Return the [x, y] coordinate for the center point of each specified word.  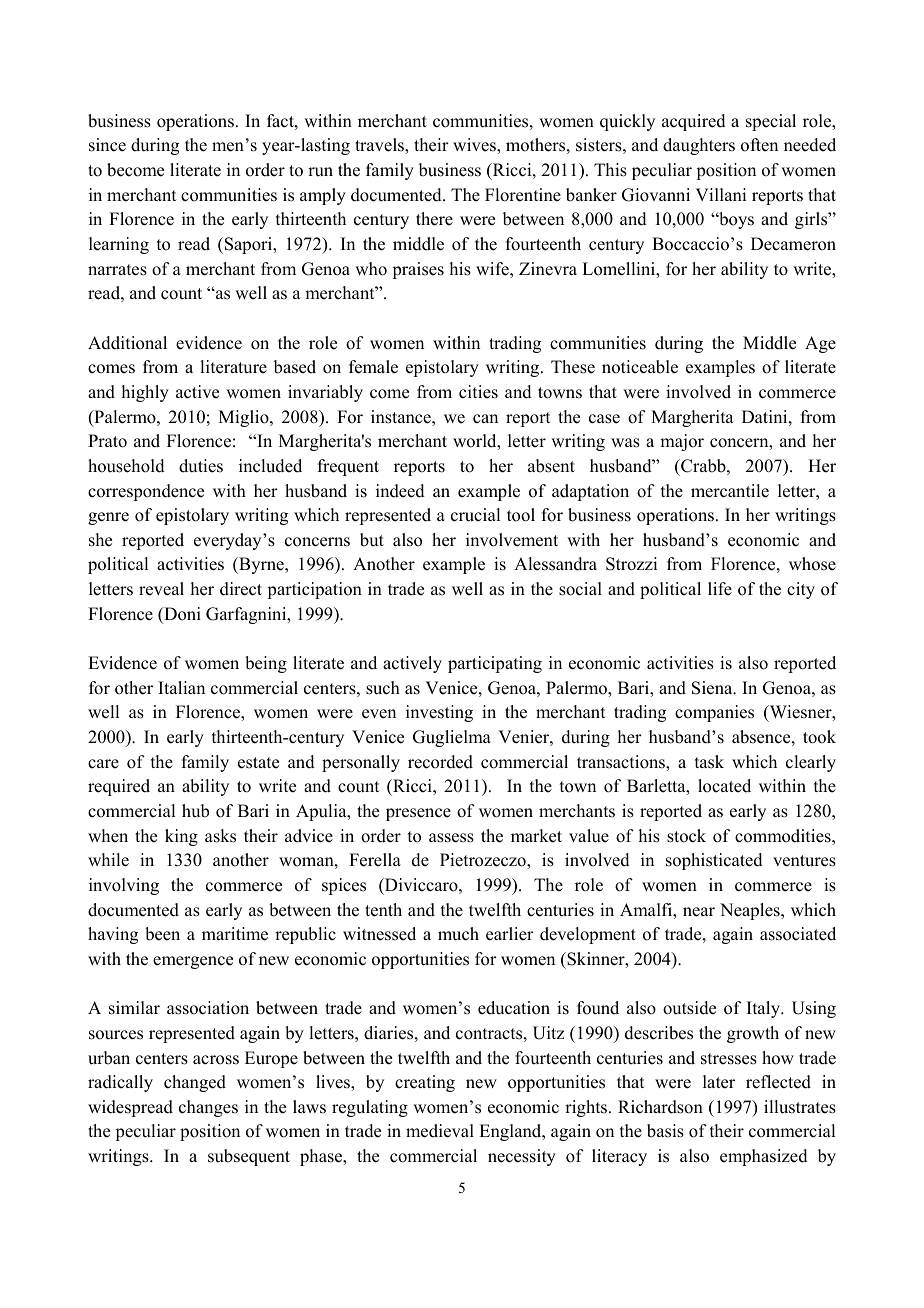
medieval [440, 1131]
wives [475, 145]
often [759, 145]
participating [495, 664]
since [107, 145]
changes [208, 1108]
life [720, 589]
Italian [181, 687]
